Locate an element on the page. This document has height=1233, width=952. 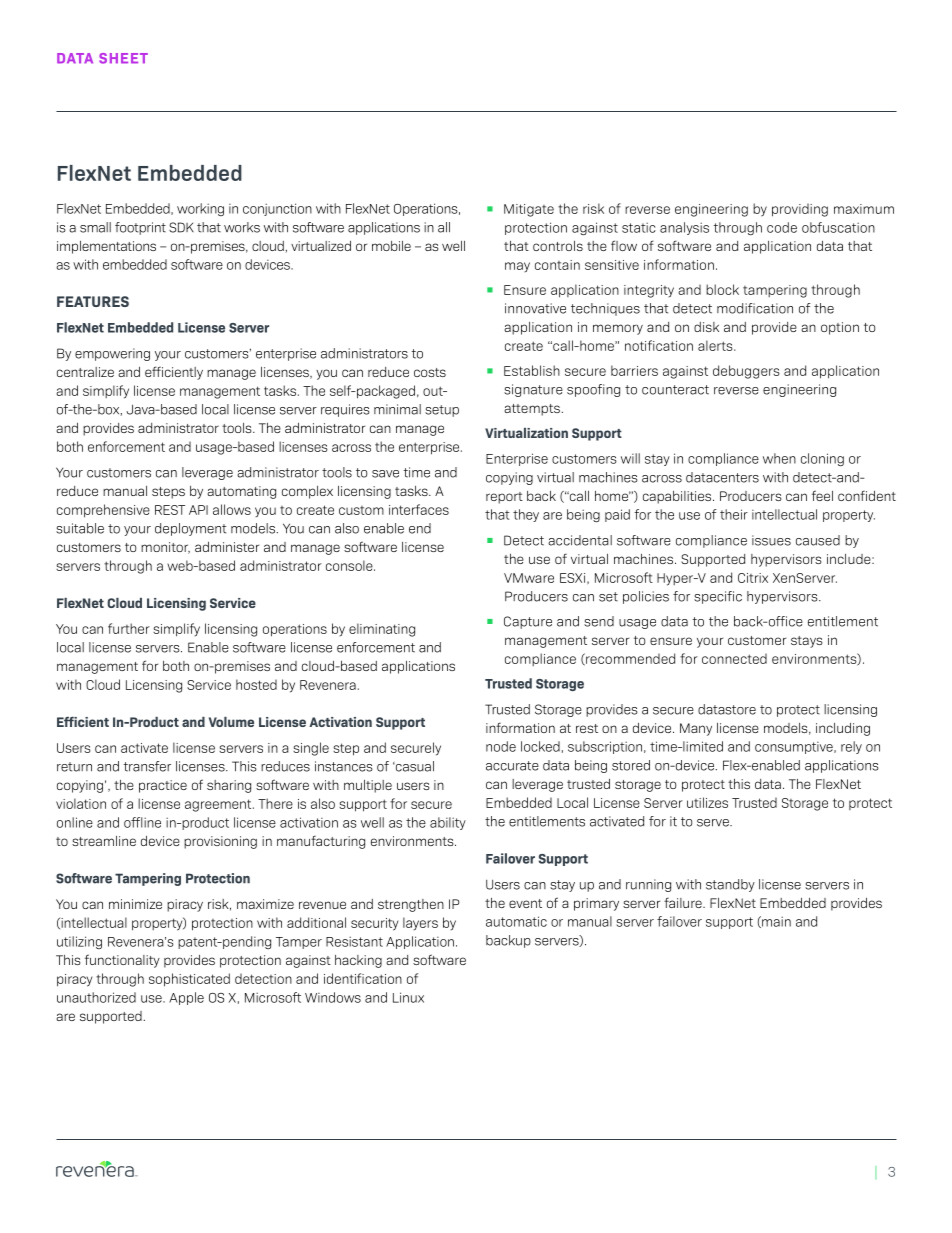
Linux is located at coordinates (408, 997).
